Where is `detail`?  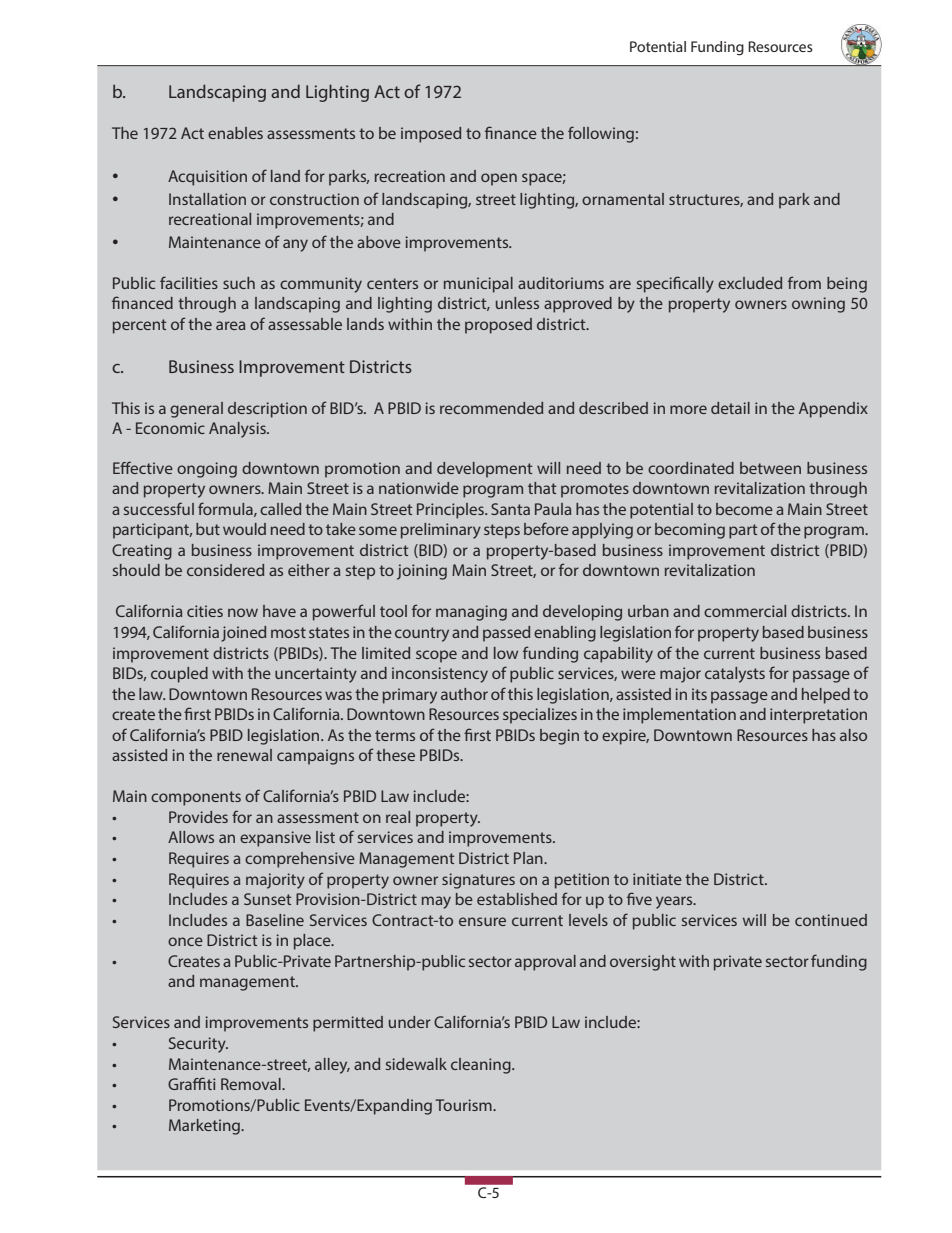 detail is located at coordinates (730, 408).
